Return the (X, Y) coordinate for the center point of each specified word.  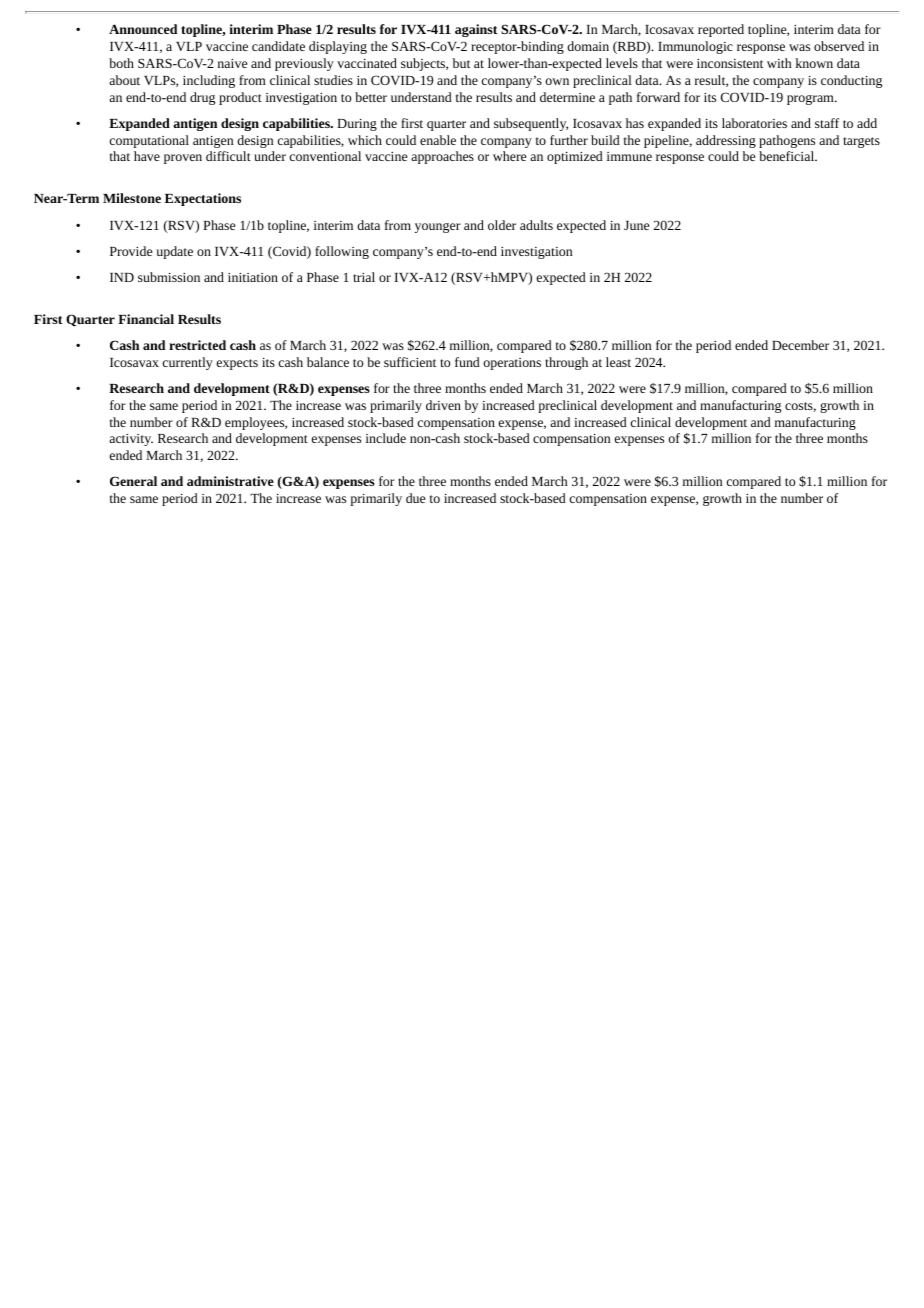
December (800, 345)
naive (232, 63)
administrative (230, 481)
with (779, 63)
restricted (197, 345)
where (509, 156)
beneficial (788, 156)
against (476, 30)
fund (467, 362)
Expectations (203, 199)
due (415, 498)
